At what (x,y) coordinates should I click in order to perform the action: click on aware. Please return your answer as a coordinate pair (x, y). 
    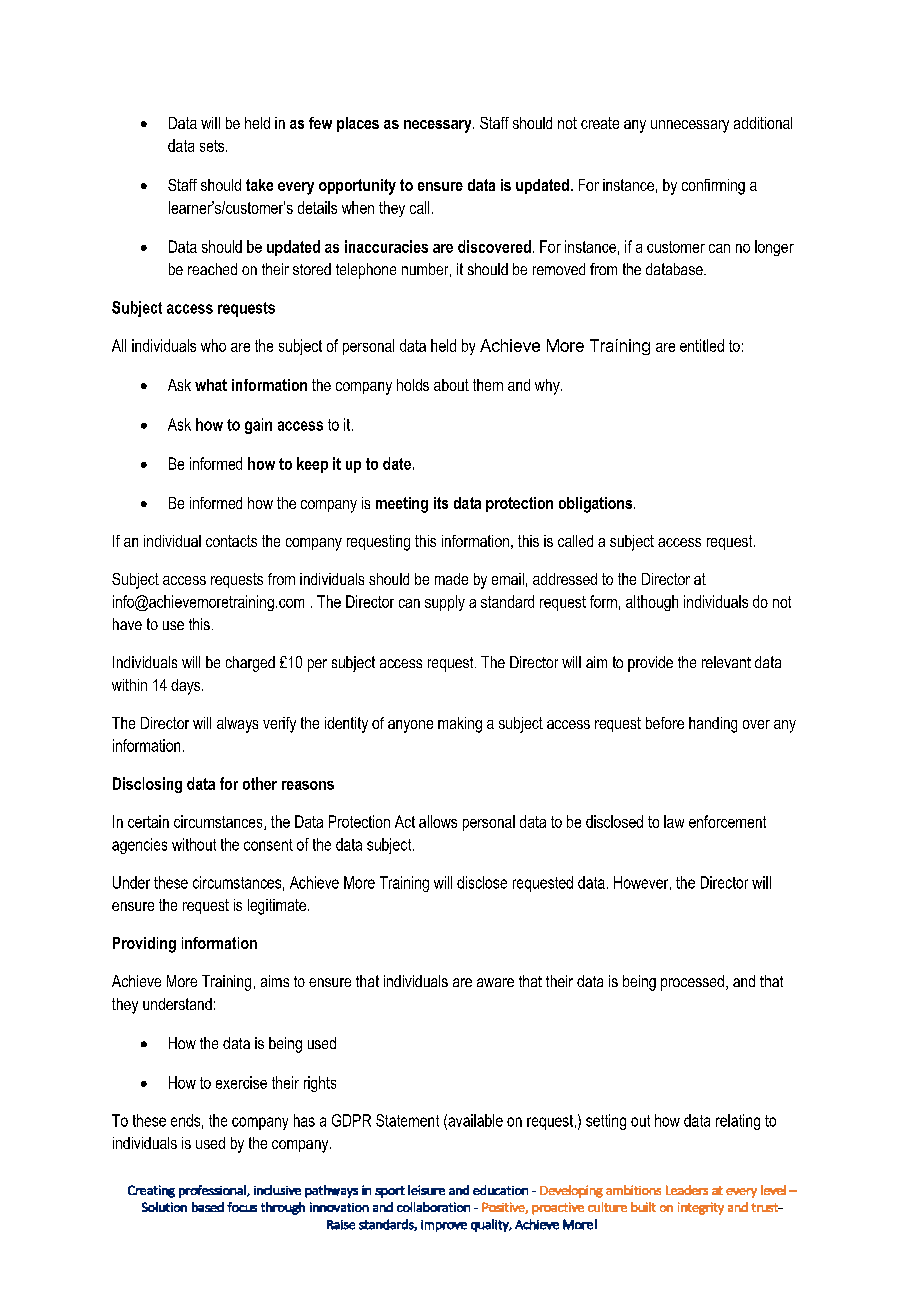
    Looking at the image, I should click on (495, 982).
